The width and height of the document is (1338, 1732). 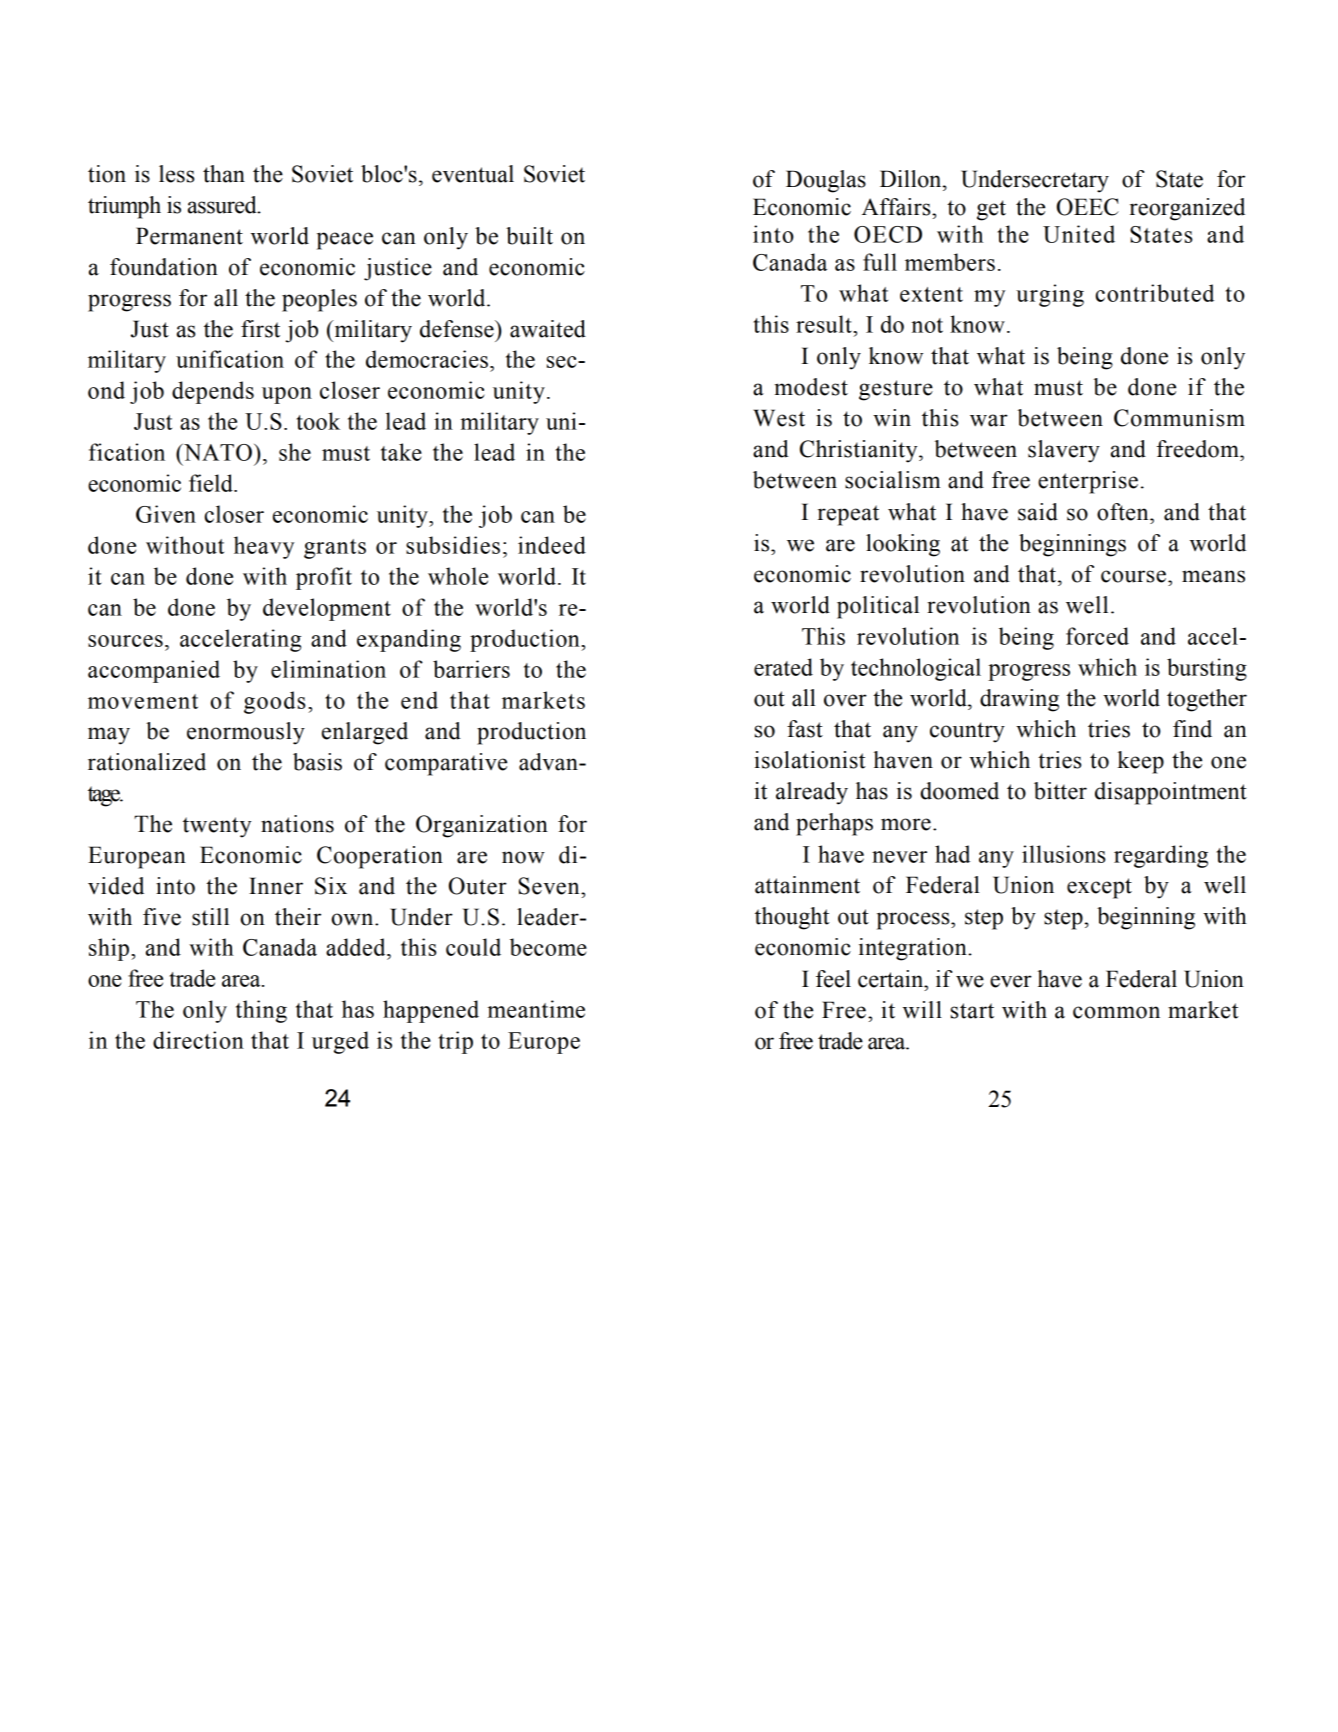 I want to click on forced, so click(x=1097, y=636).
